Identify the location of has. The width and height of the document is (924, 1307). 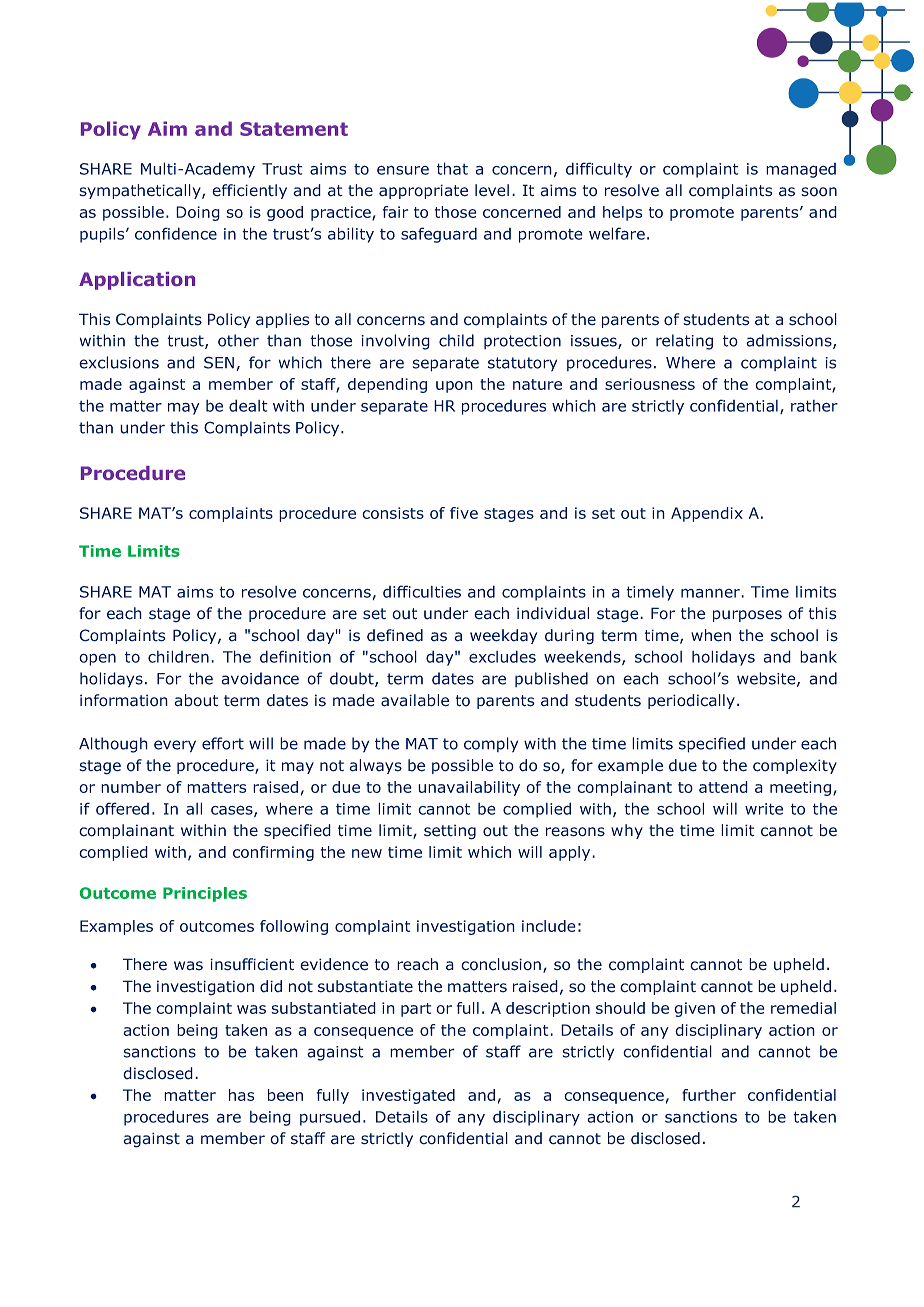
(241, 1095).
